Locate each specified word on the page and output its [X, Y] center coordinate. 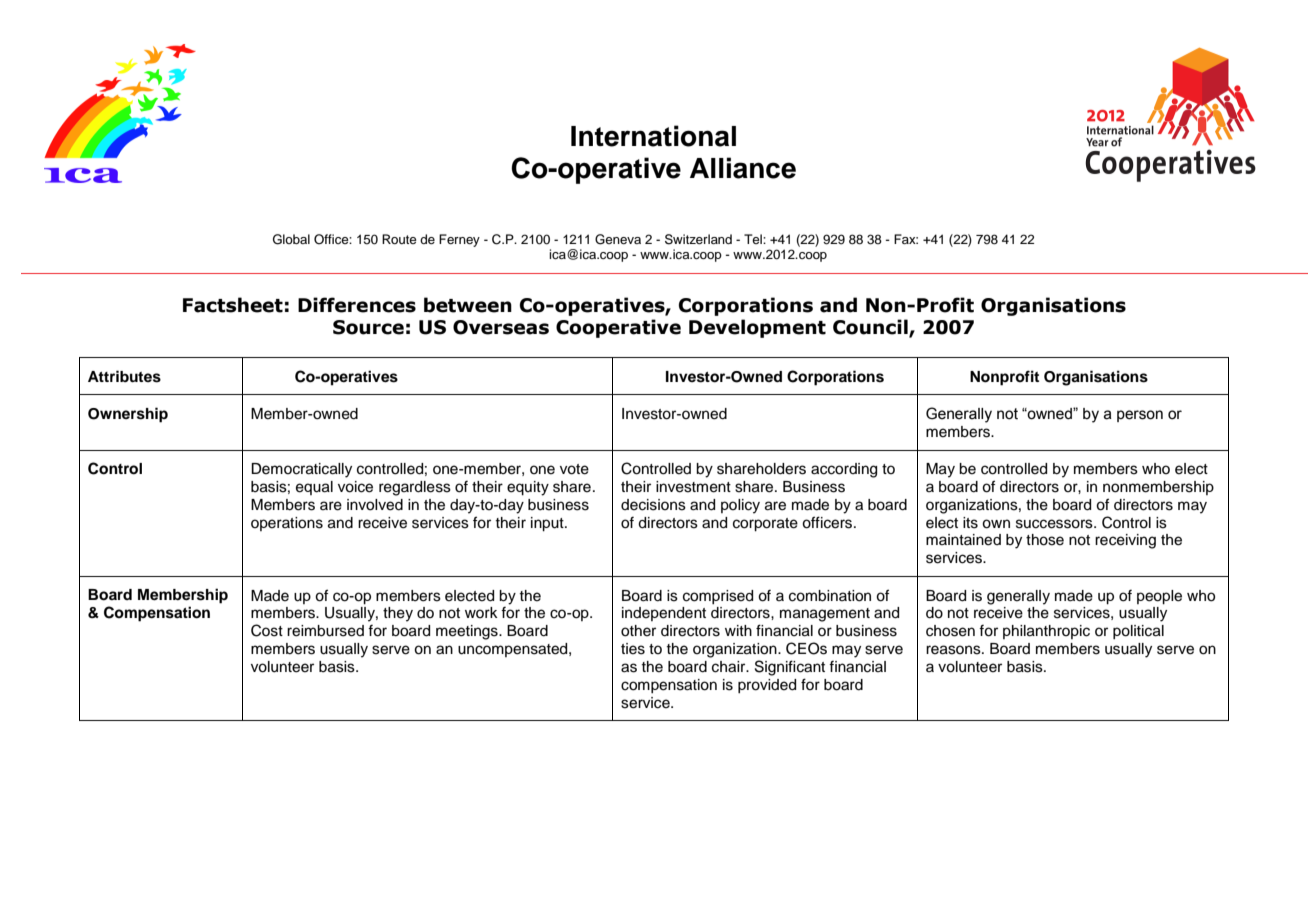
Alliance [743, 168]
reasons [954, 650]
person [1140, 416]
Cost [267, 630]
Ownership [128, 415]
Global [291, 239]
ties [633, 649]
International [653, 136]
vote [574, 469]
